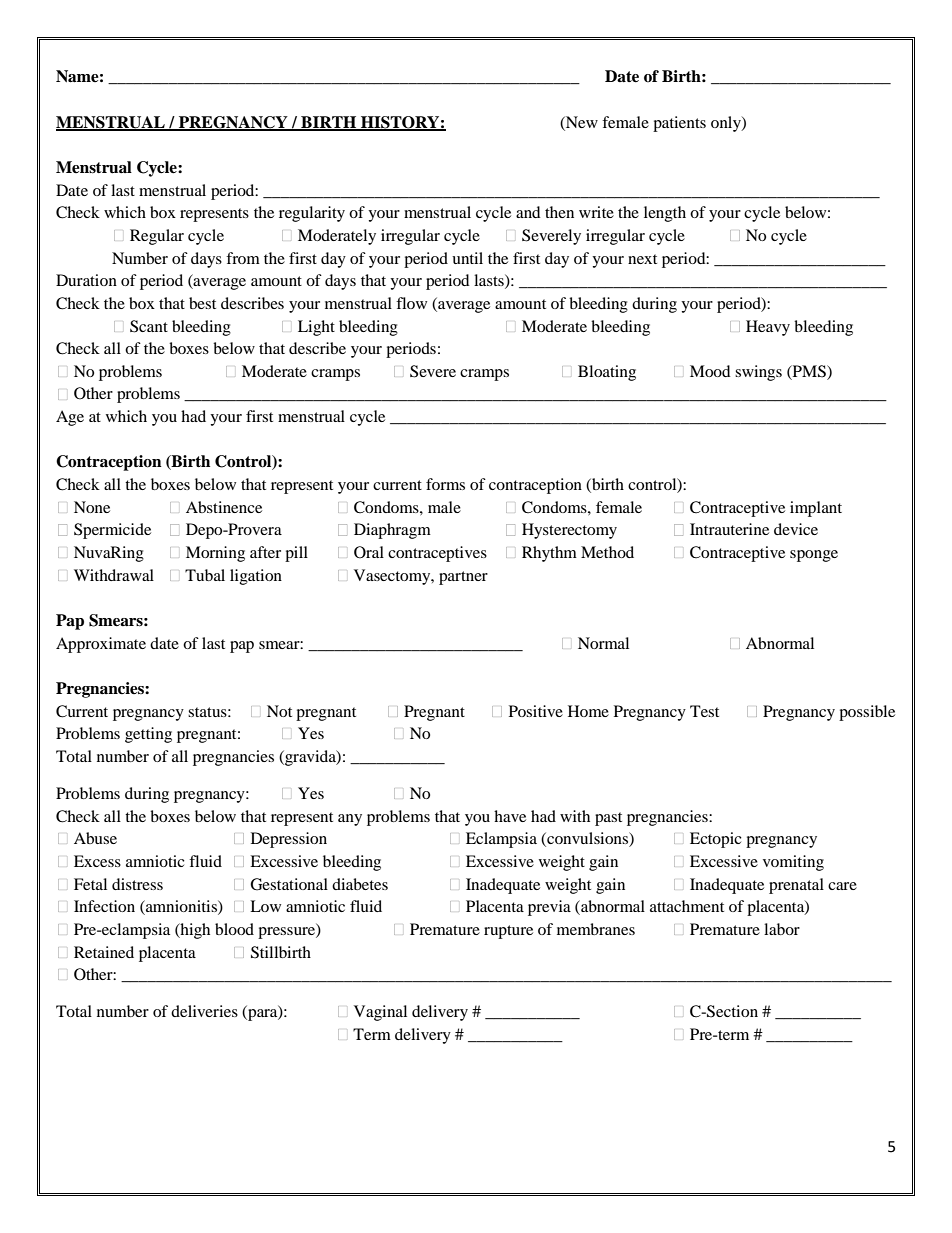  Describe the element at coordinates (149, 326) in the page. I see `Scant` at that location.
